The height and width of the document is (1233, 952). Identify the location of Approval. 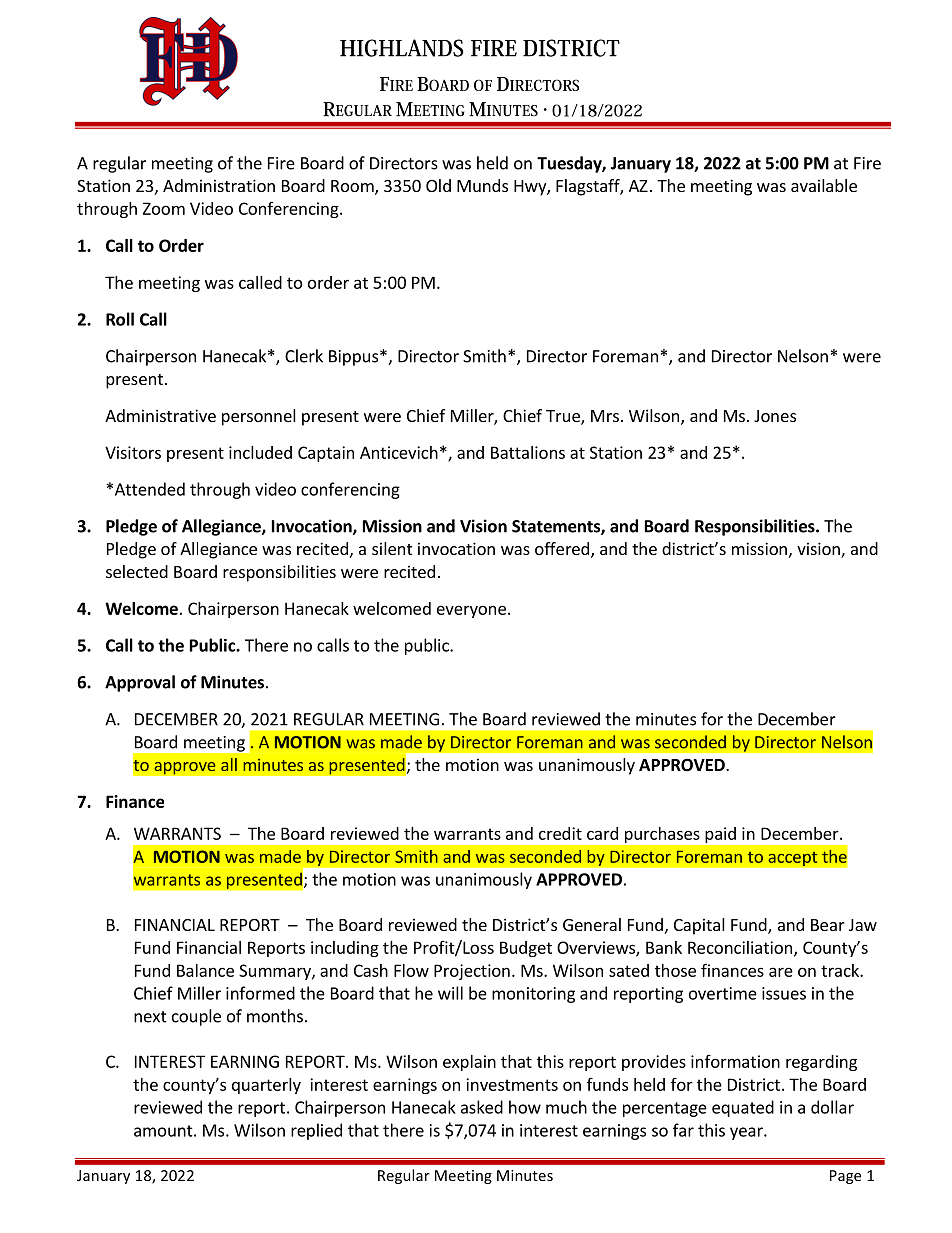
(140, 683).
